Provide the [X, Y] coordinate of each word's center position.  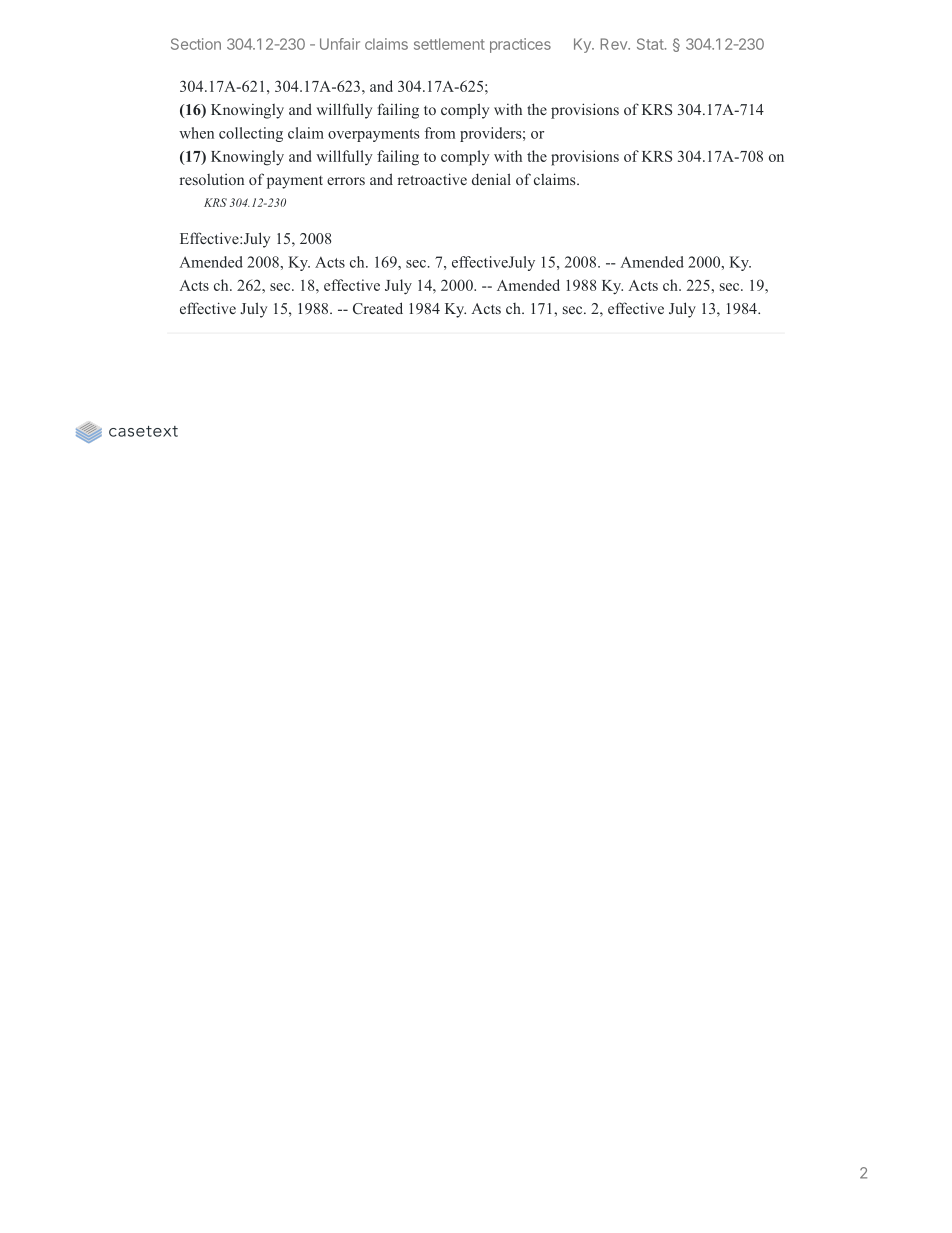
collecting [251, 134]
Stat [650, 44]
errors [346, 181]
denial [491, 179]
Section [196, 44]
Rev [615, 44]
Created [378, 308]
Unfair [340, 44]
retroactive [432, 179]
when [196, 133]
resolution [212, 179]
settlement [449, 44]
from [440, 133]
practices [520, 45]
